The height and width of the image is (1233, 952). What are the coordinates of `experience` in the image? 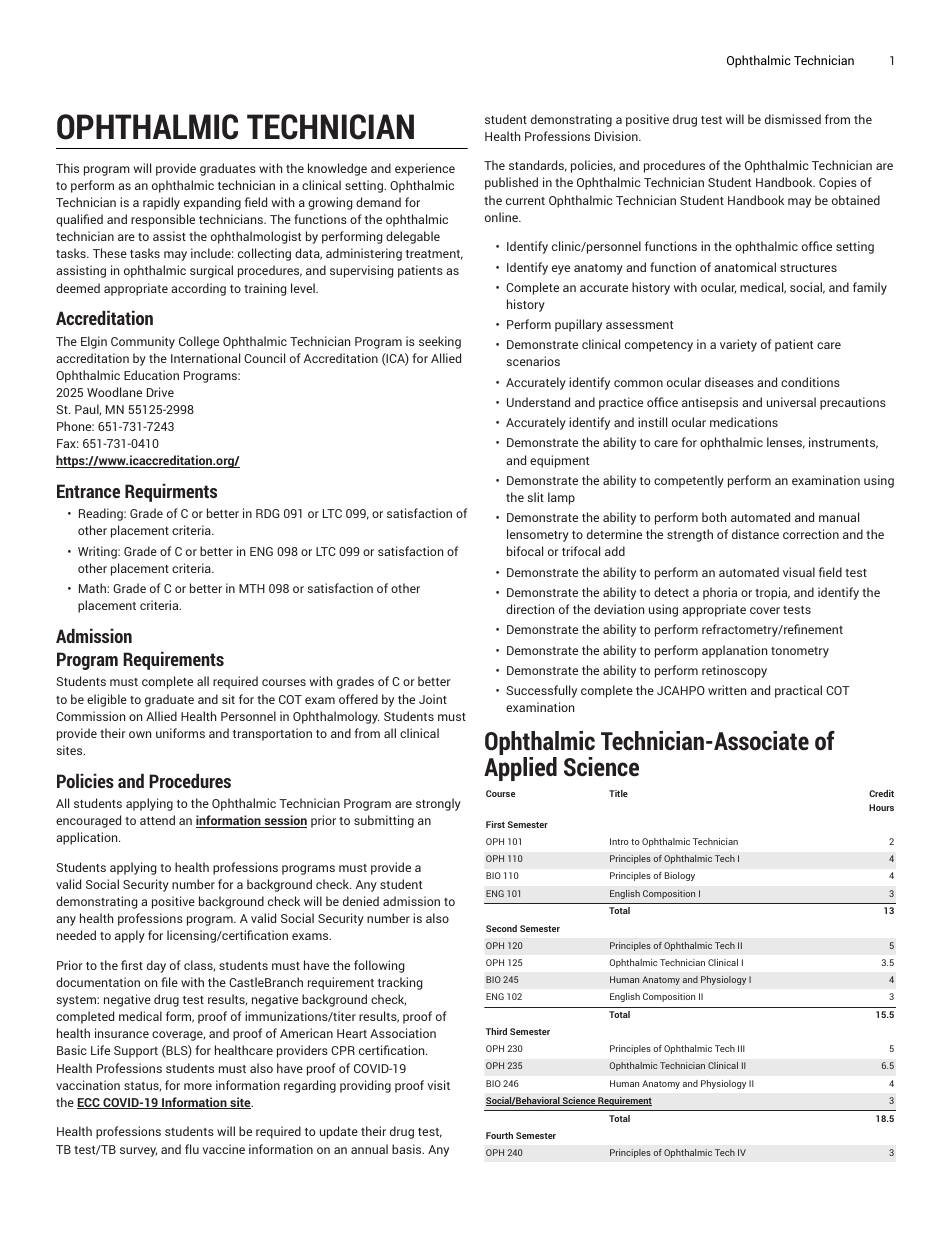 It's located at (425, 169).
